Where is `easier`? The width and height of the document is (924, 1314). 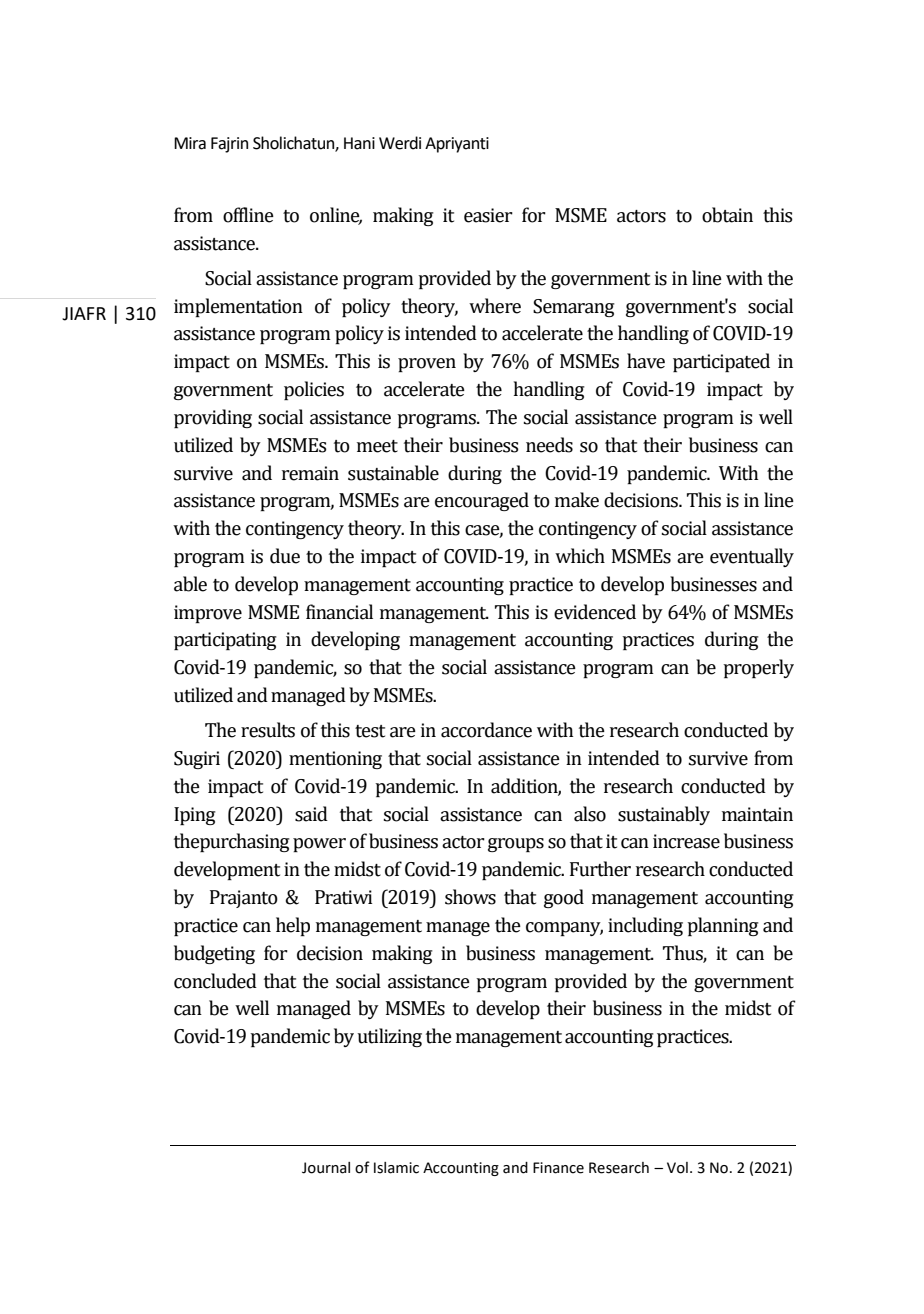 easier is located at coordinates (488, 215).
